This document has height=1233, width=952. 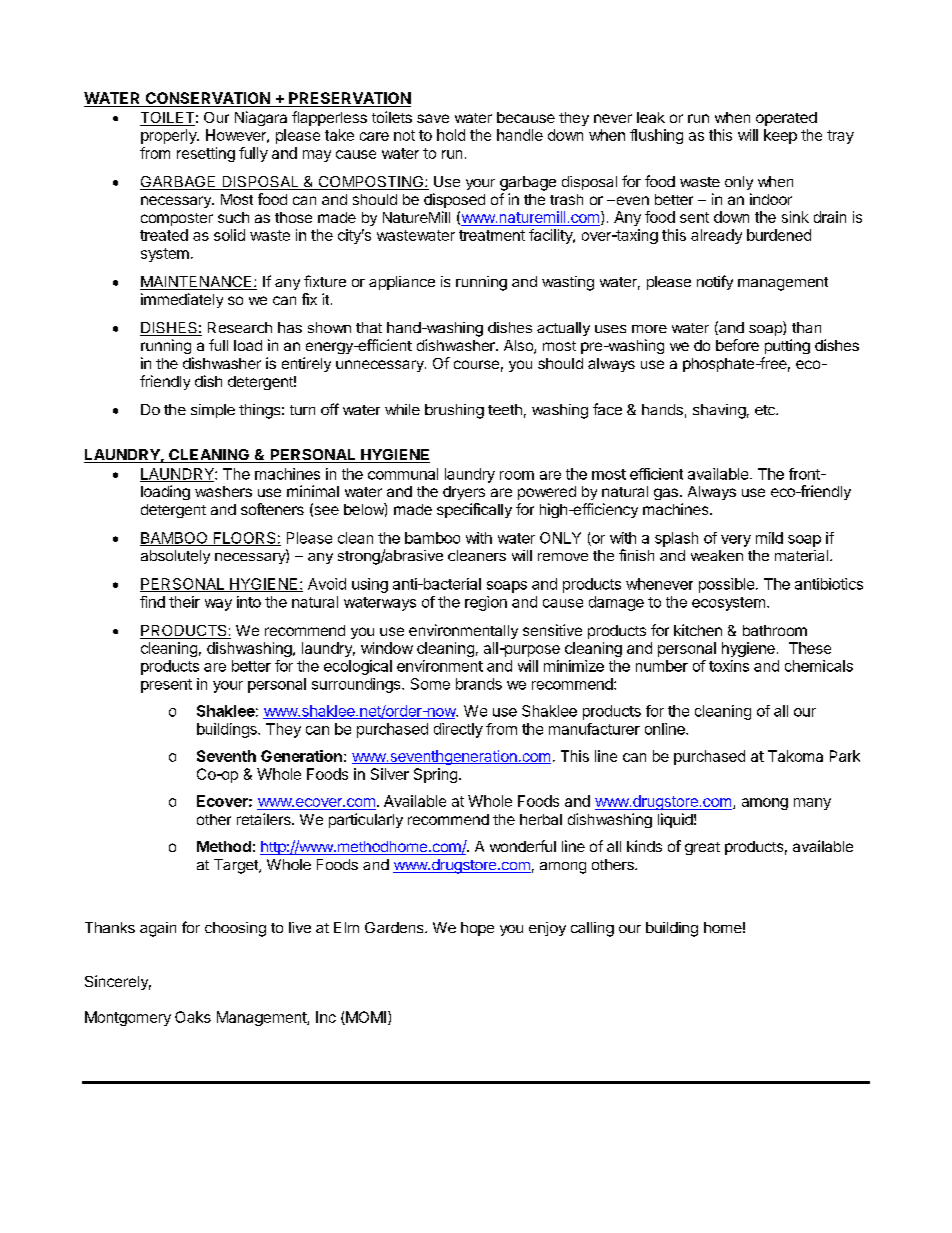 What do you see at coordinates (769, 538) in the document?
I see `mild` at bounding box center [769, 538].
